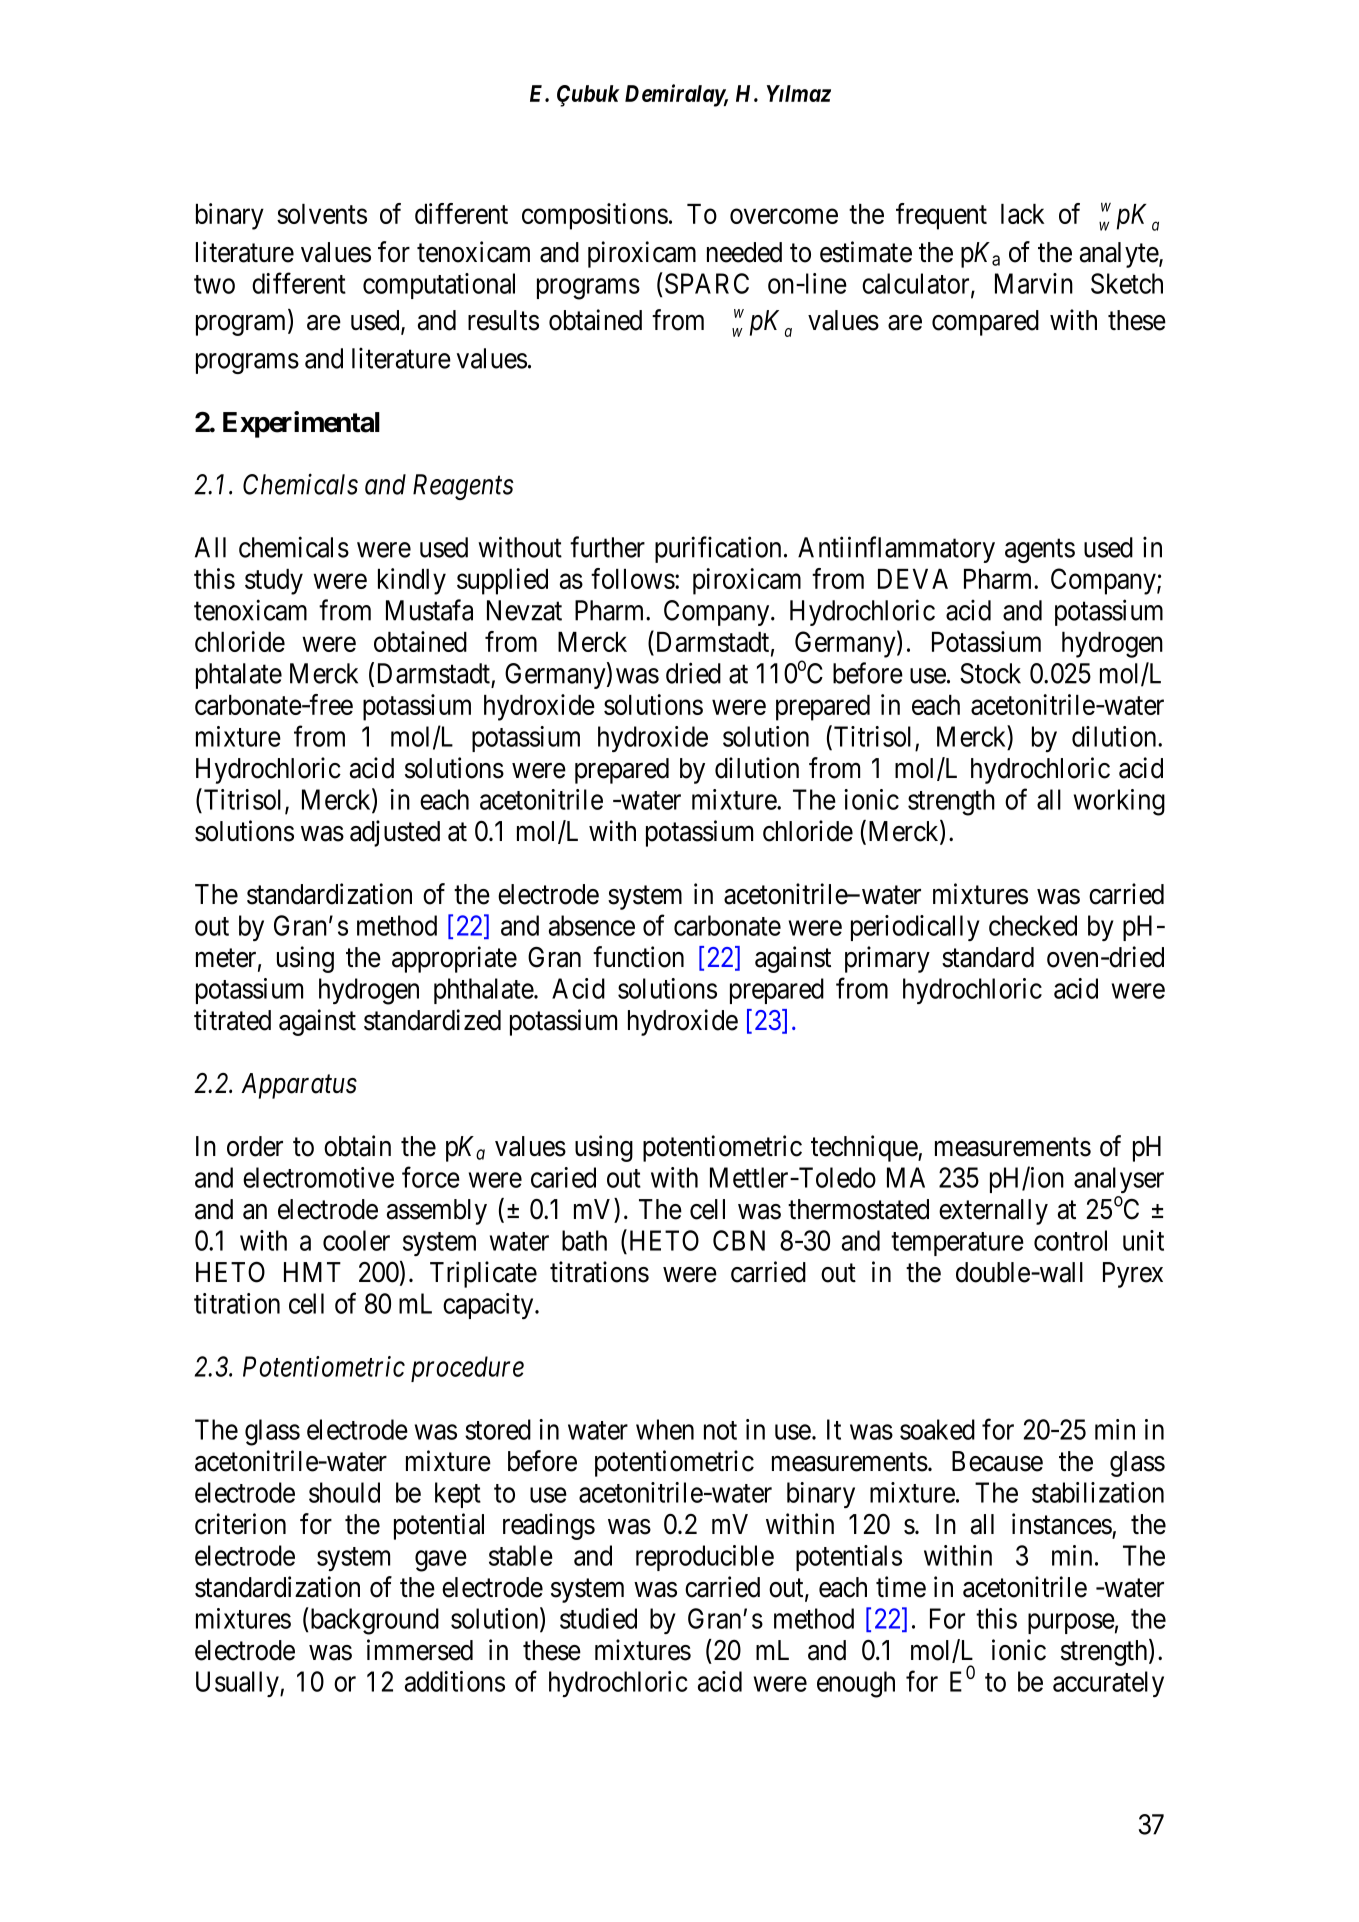 This image has width=1359, height=1922. Describe the element at coordinates (322, 214) in the image. I see `solvents` at that location.
